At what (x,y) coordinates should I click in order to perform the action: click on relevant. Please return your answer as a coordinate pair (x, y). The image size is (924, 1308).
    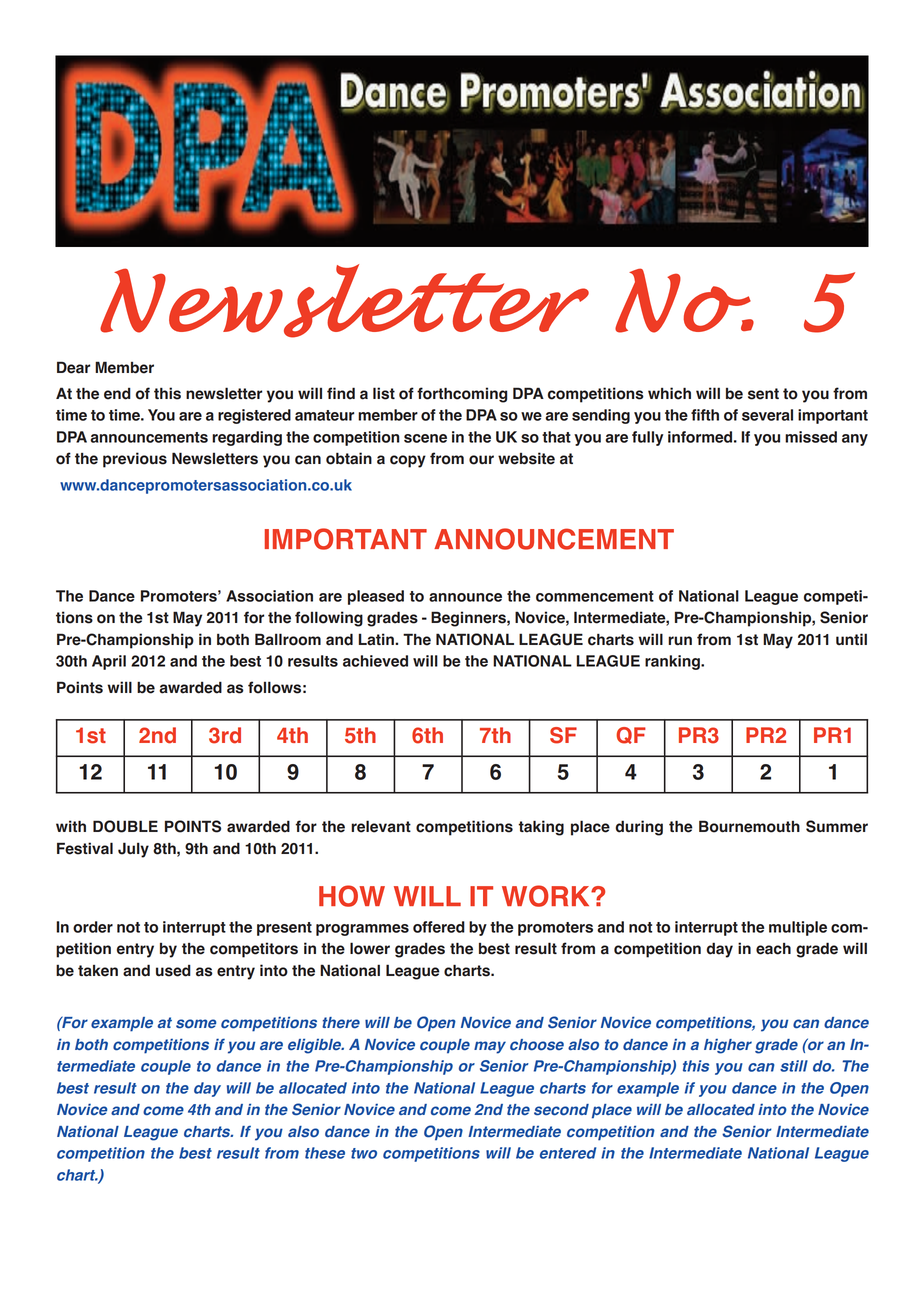
    Looking at the image, I should click on (381, 826).
